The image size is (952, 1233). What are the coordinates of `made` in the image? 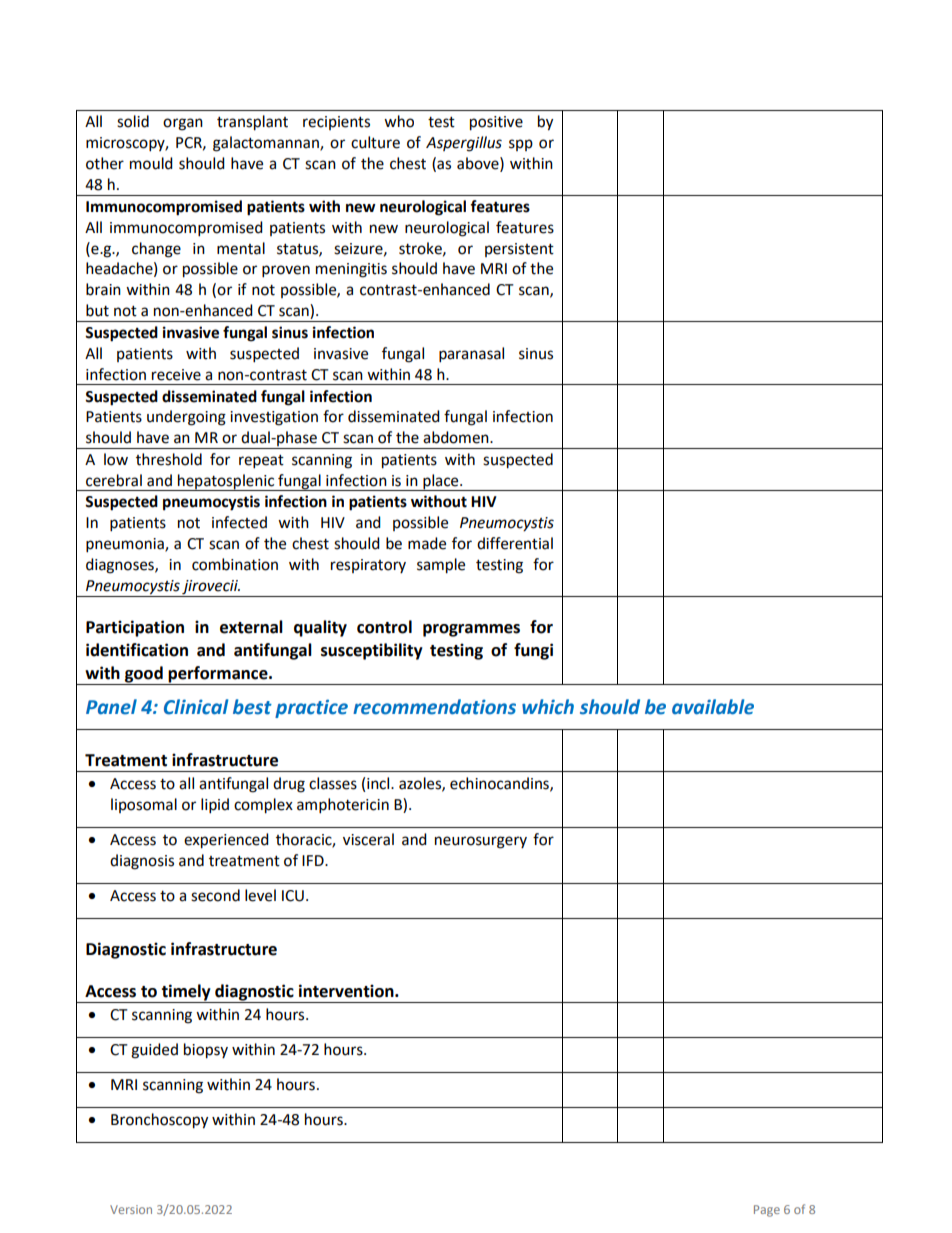 It's located at (427, 543).
